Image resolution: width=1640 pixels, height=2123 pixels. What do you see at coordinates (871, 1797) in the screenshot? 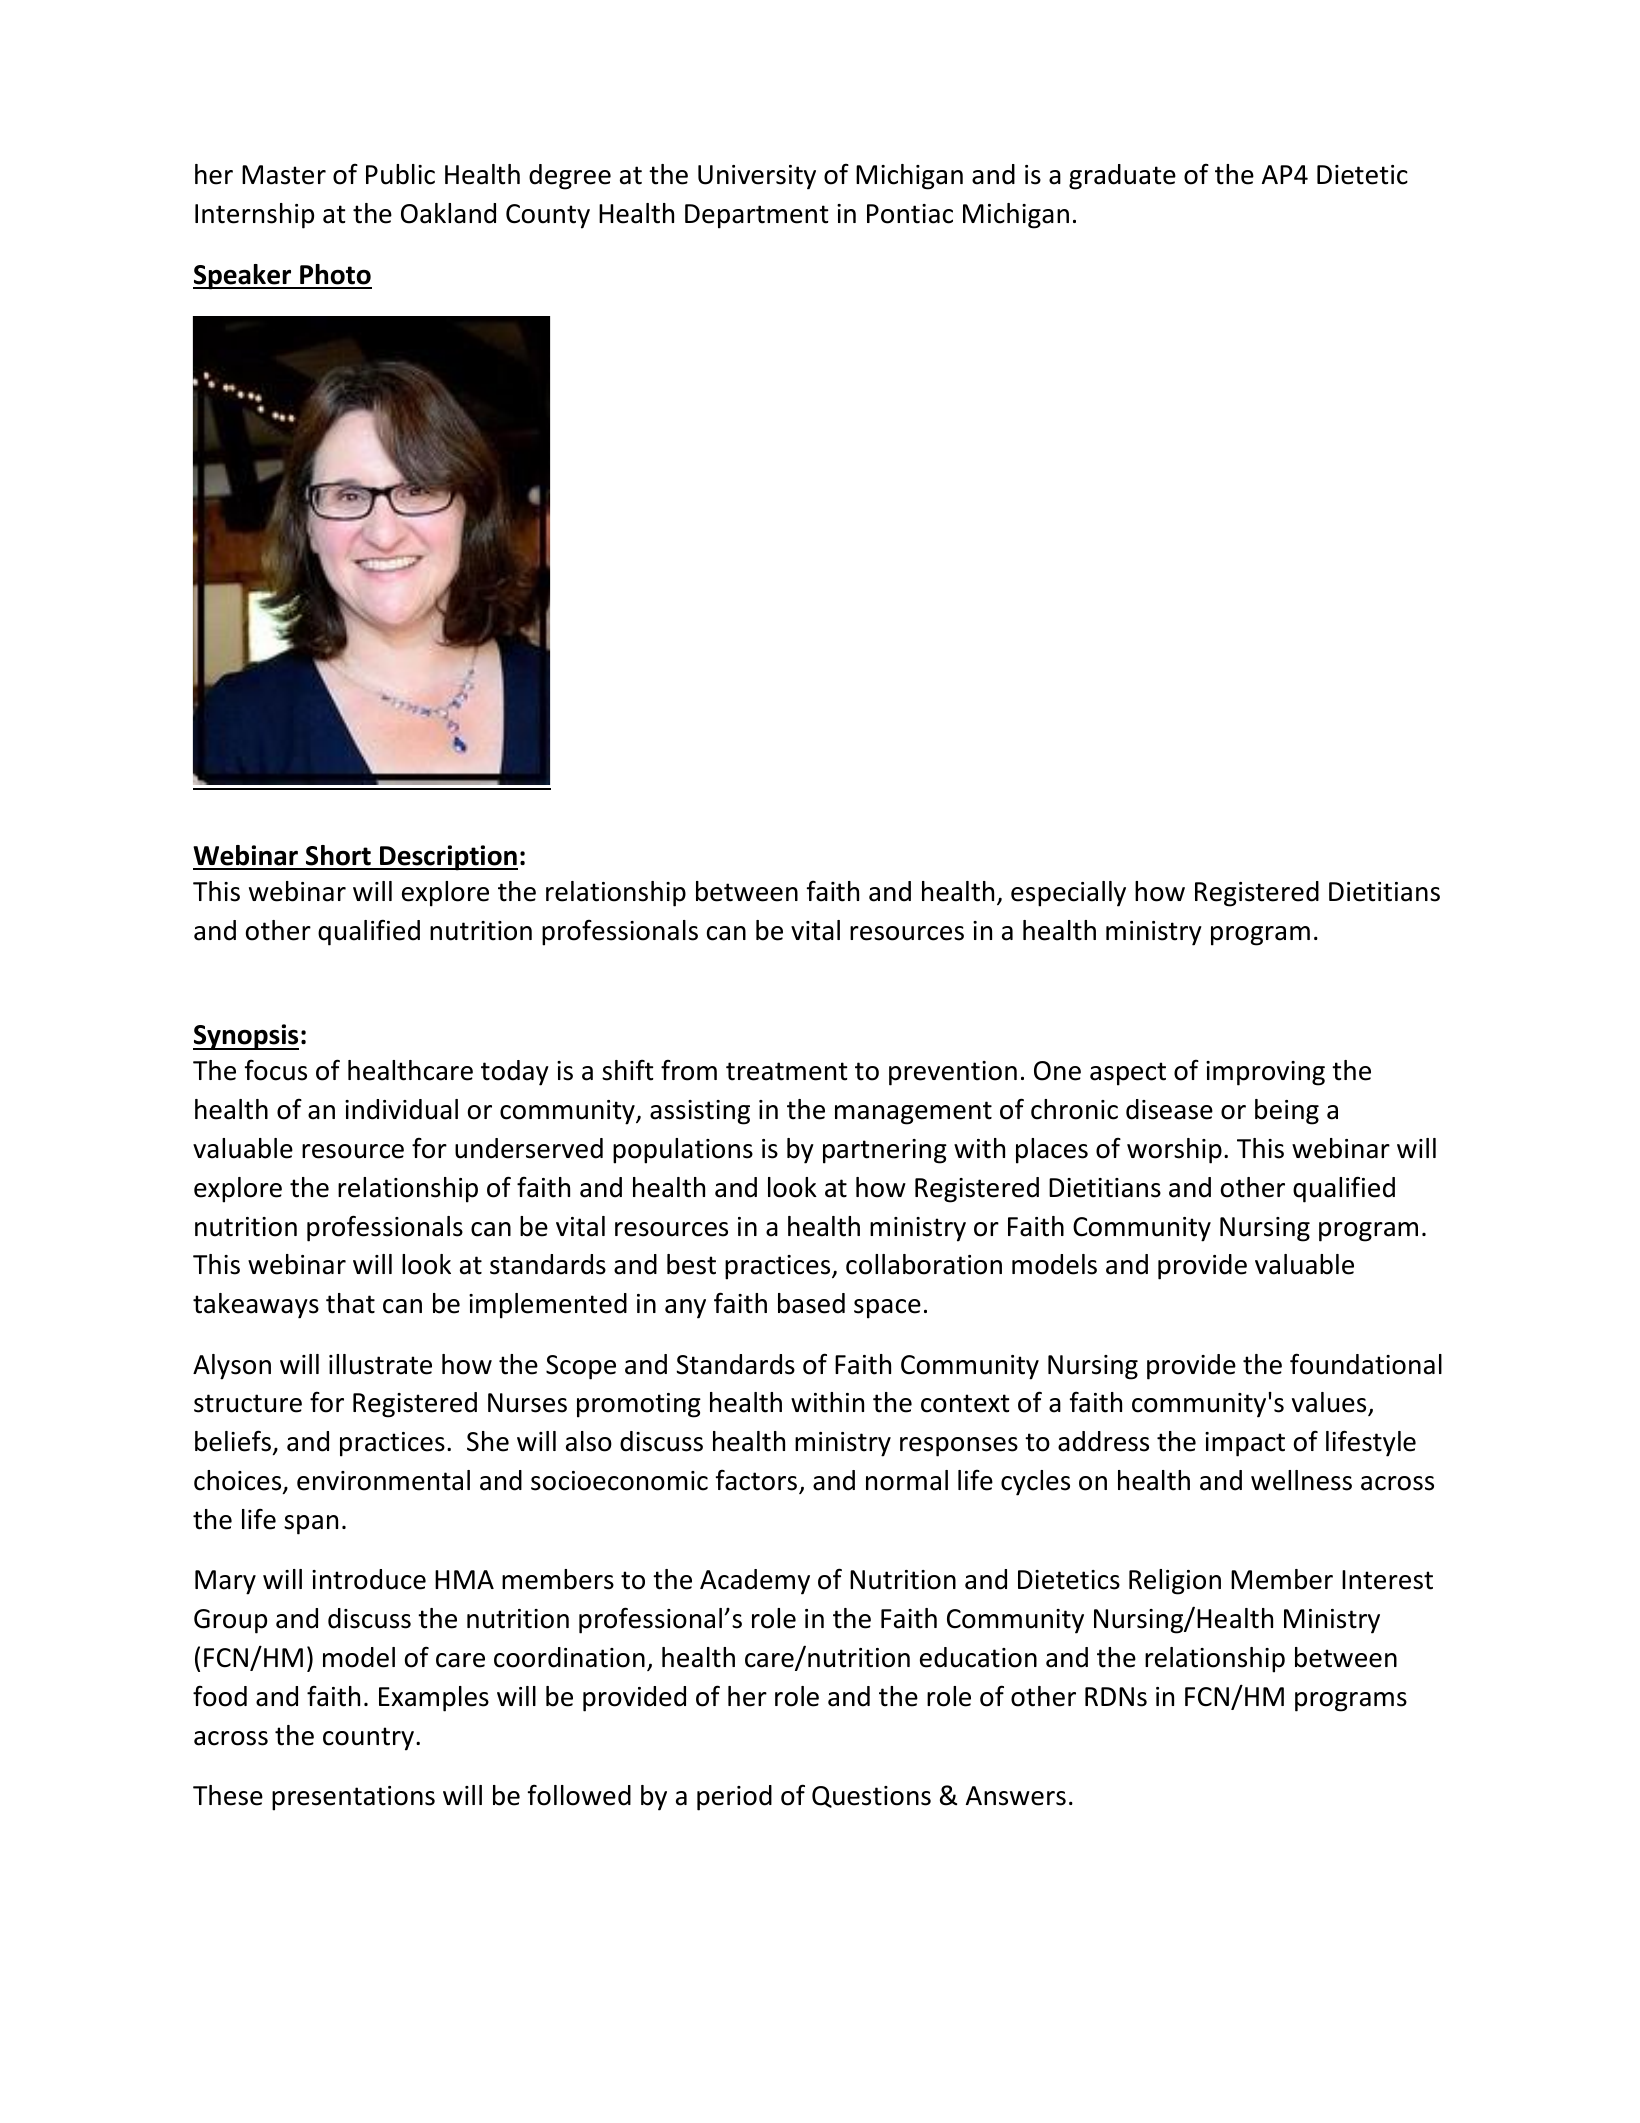
I see `Questions` at bounding box center [871, 1797].
